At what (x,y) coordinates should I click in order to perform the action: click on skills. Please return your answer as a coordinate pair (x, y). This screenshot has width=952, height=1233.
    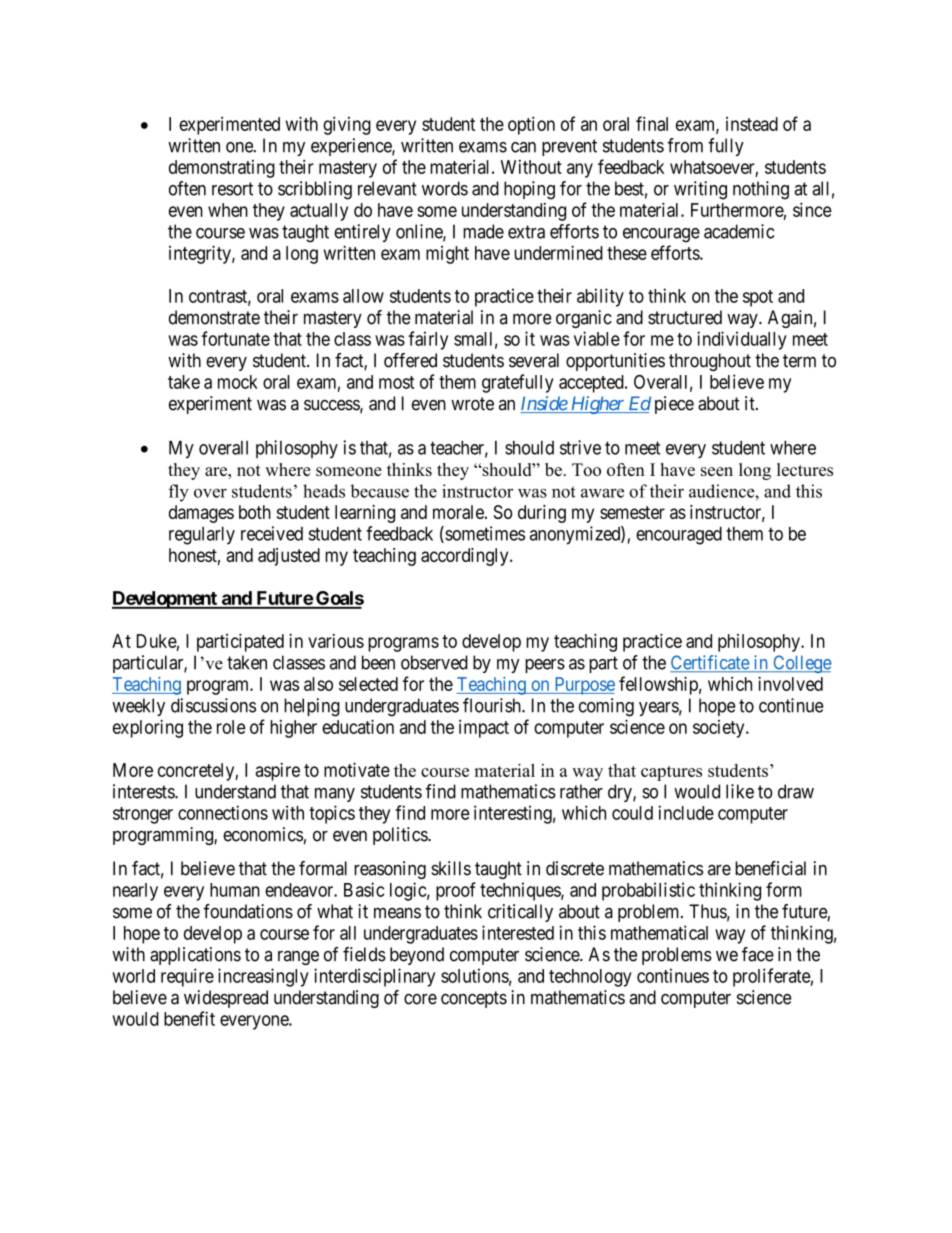
    Looking at the image, I should click on (451, 868).
